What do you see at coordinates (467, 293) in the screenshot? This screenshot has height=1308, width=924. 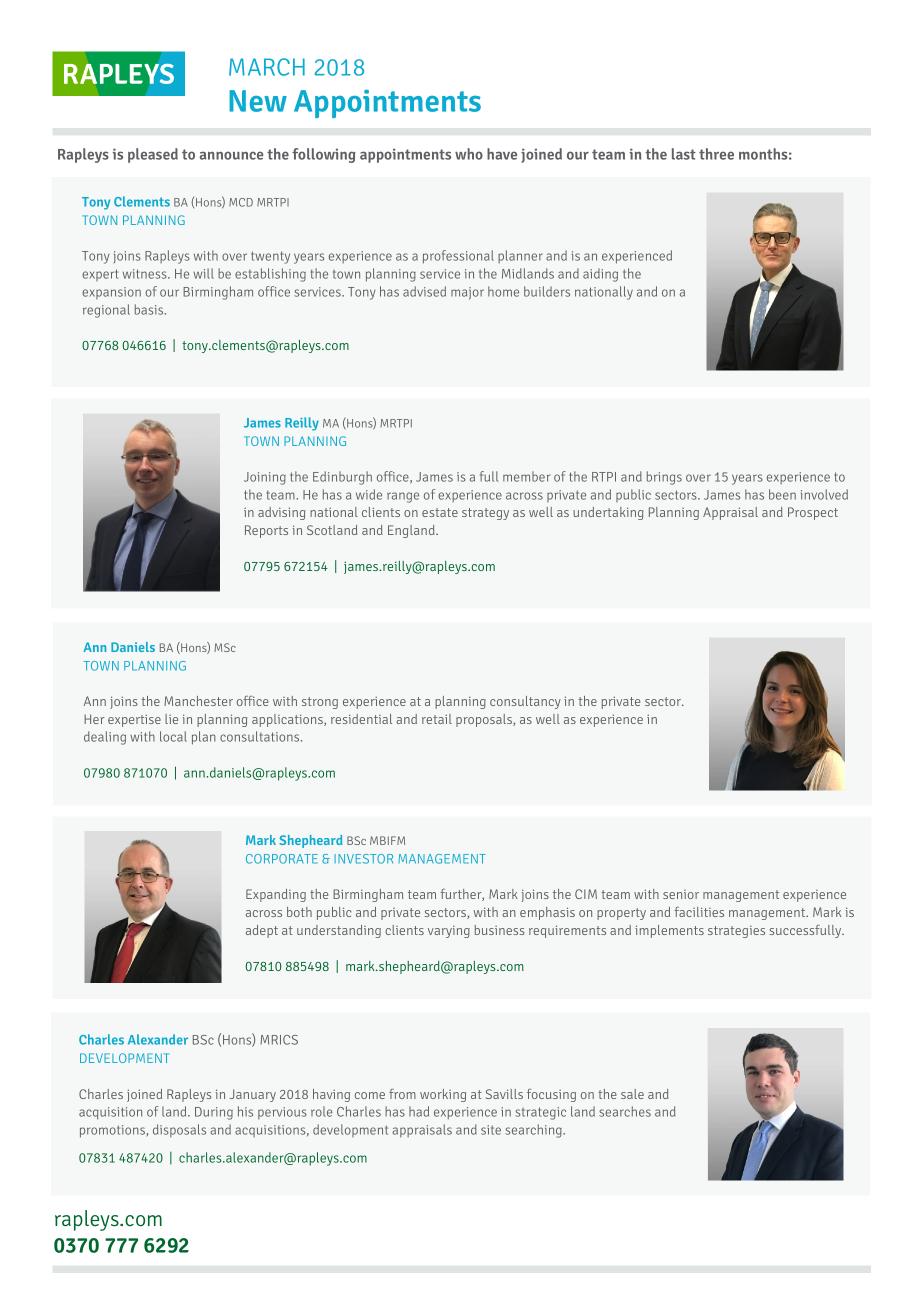 I see `major` at bounding box center [467, 293].
